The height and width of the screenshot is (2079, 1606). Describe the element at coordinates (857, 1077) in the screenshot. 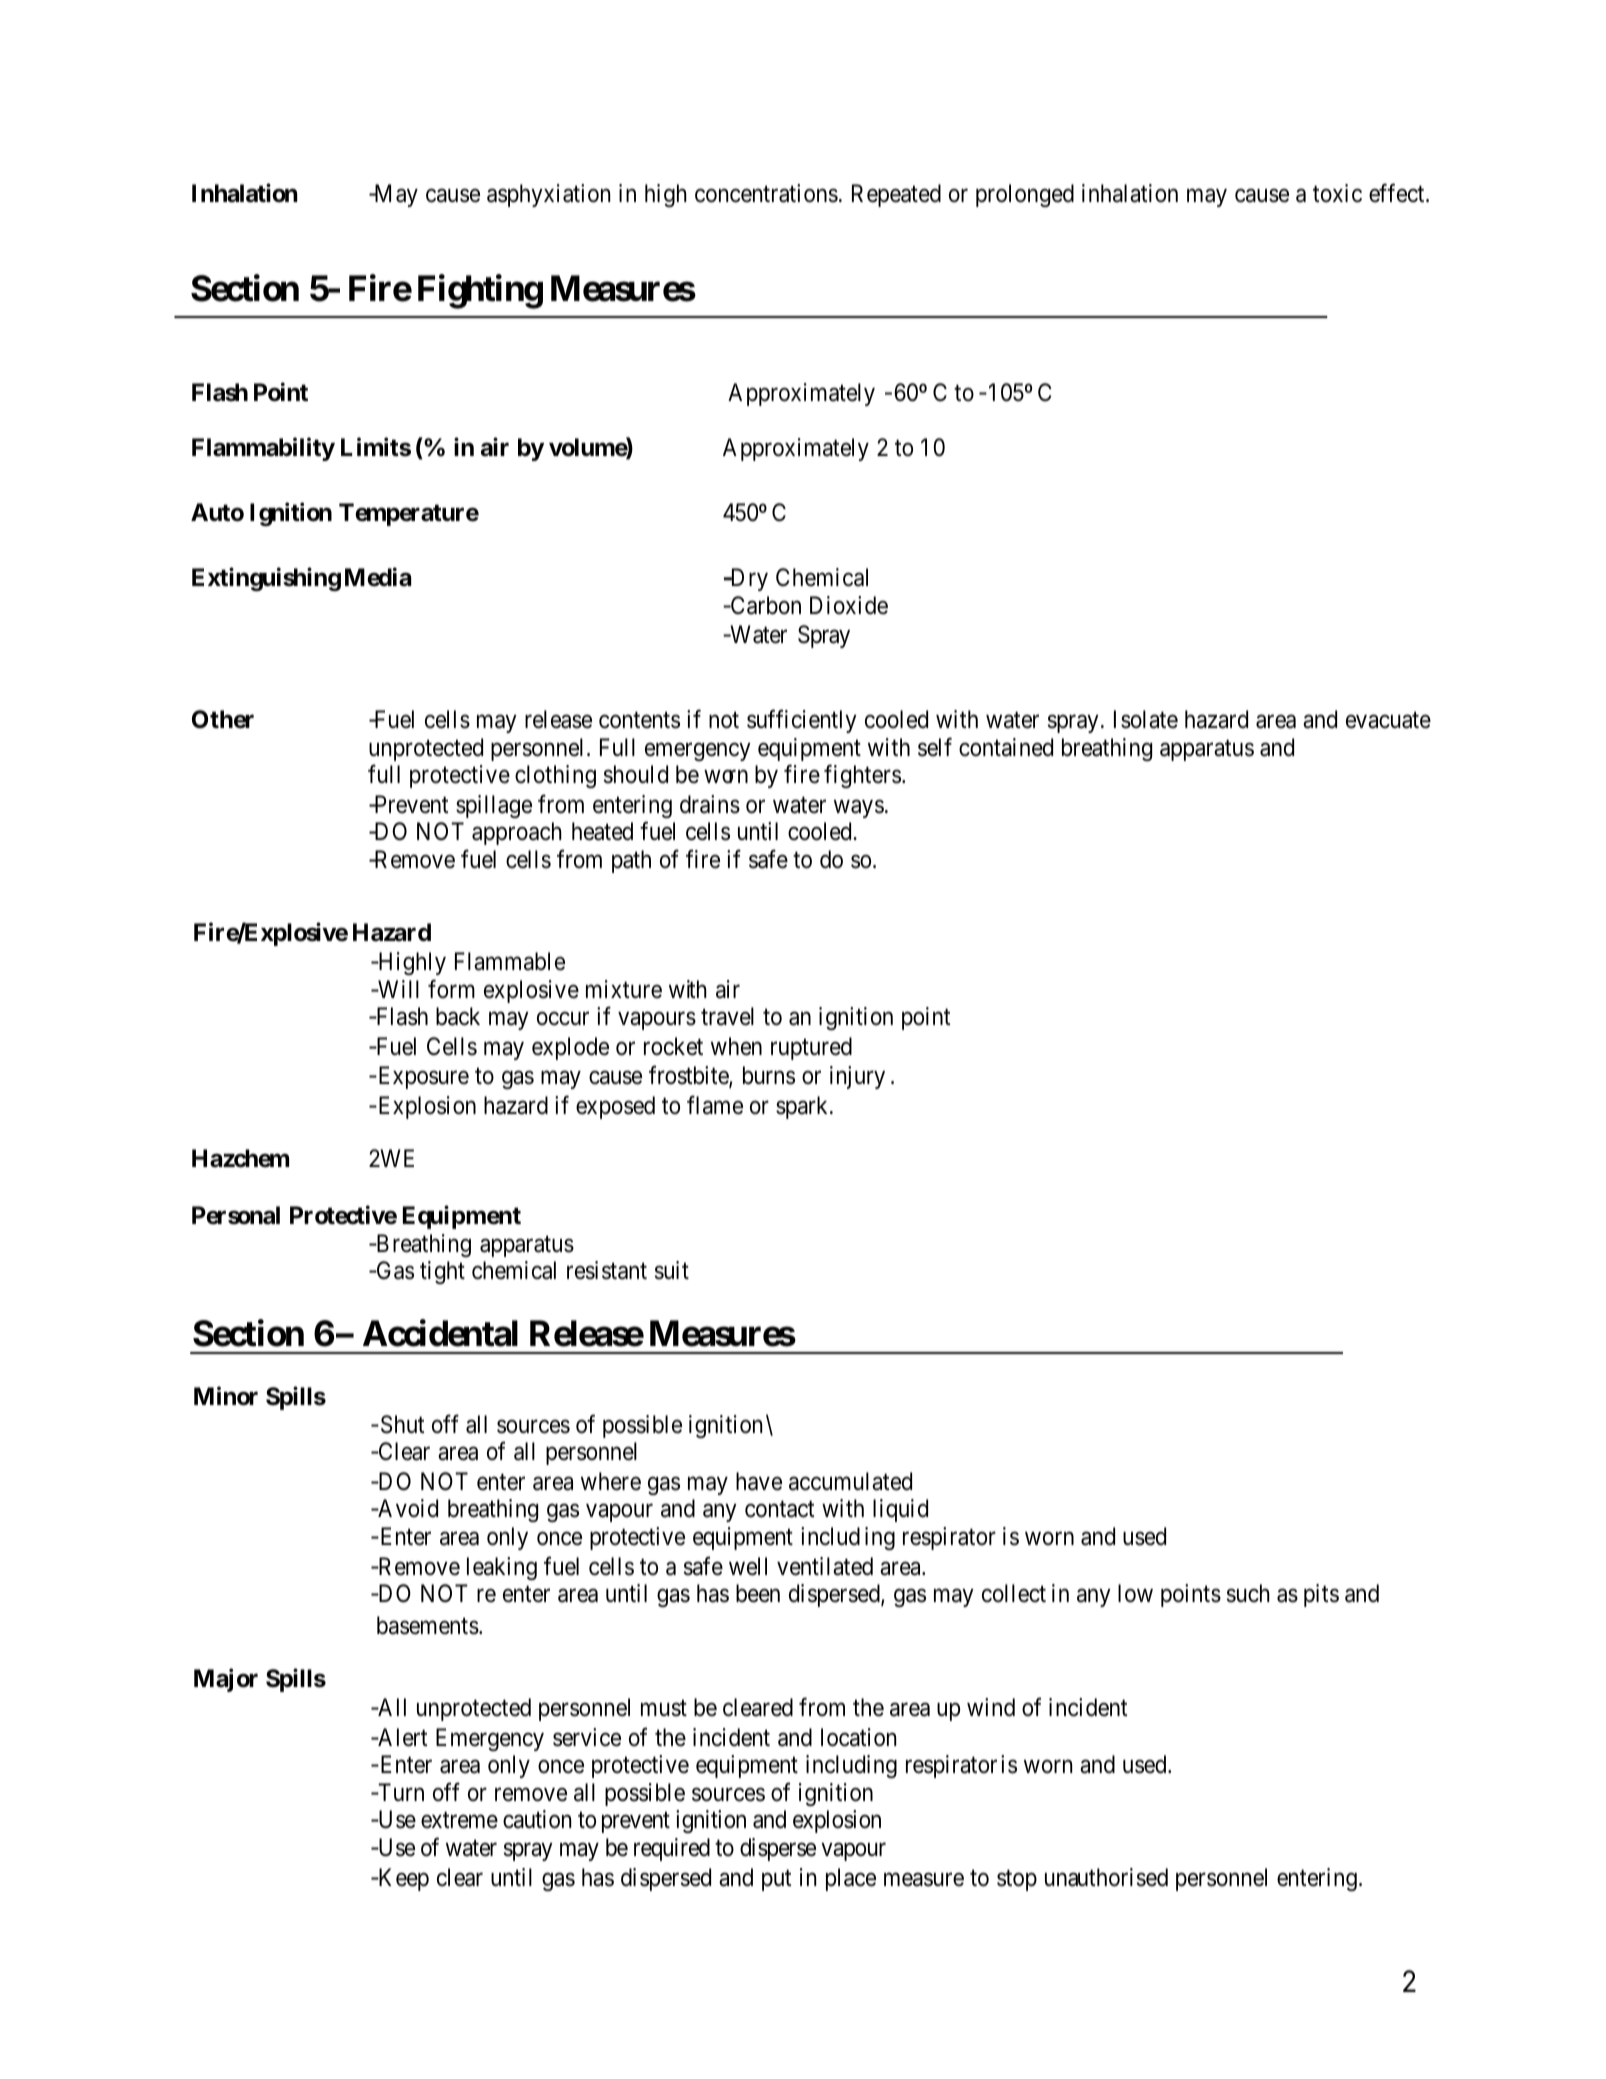

I see `injury` at that location.
